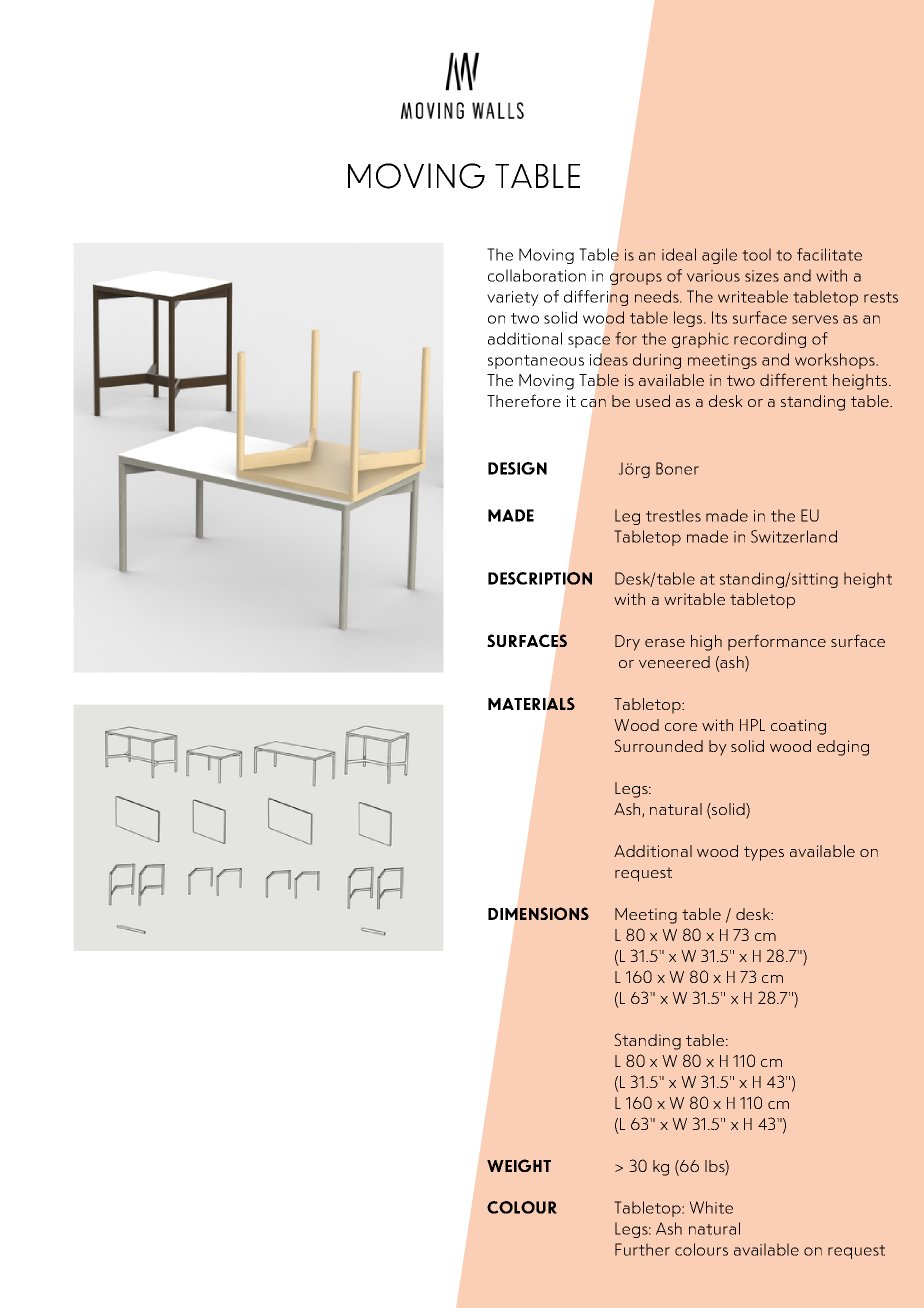  I want to click on DIMENSIONS, so click(538, 913).
